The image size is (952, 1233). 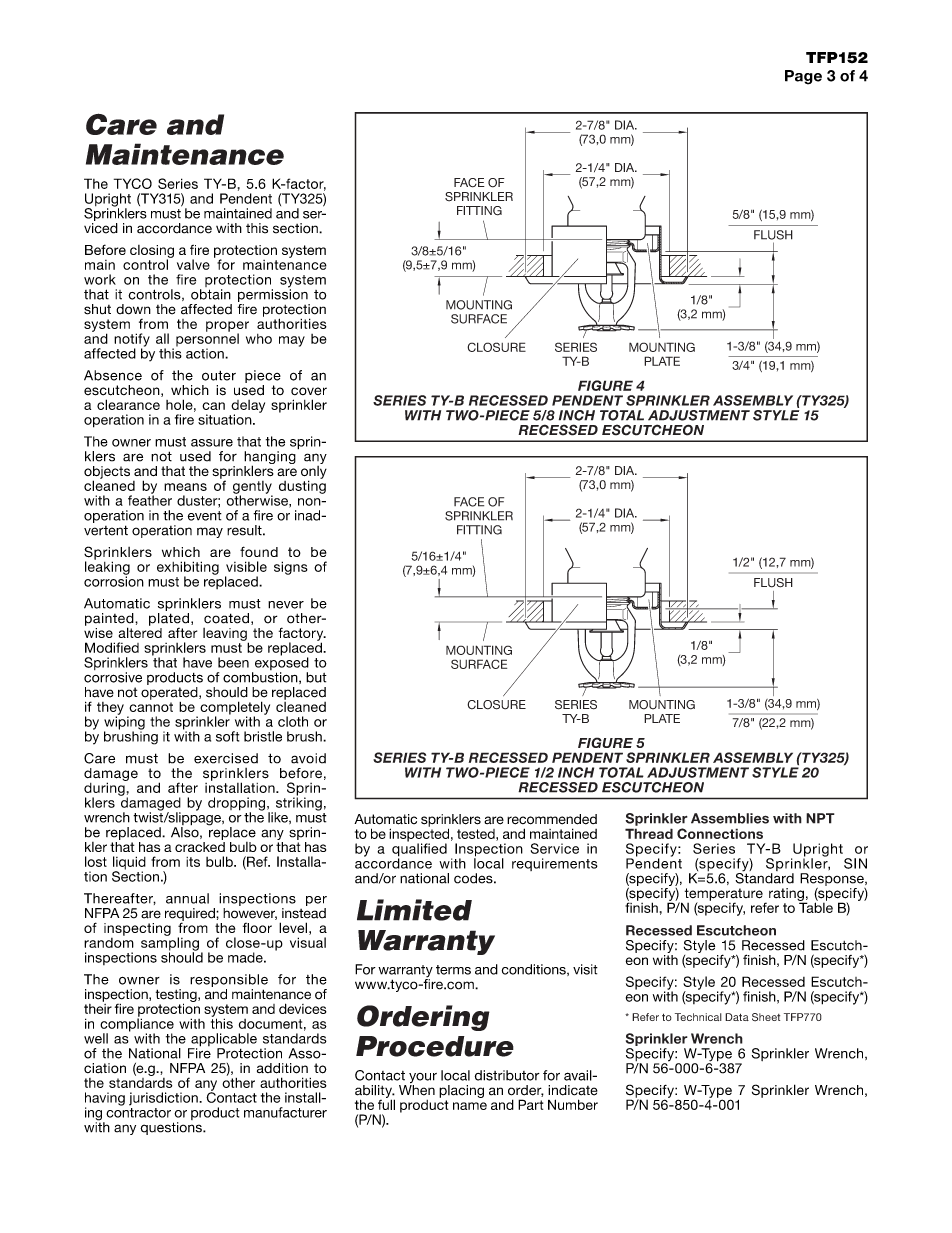 I want to click on means, so click(x=185, y=487).
